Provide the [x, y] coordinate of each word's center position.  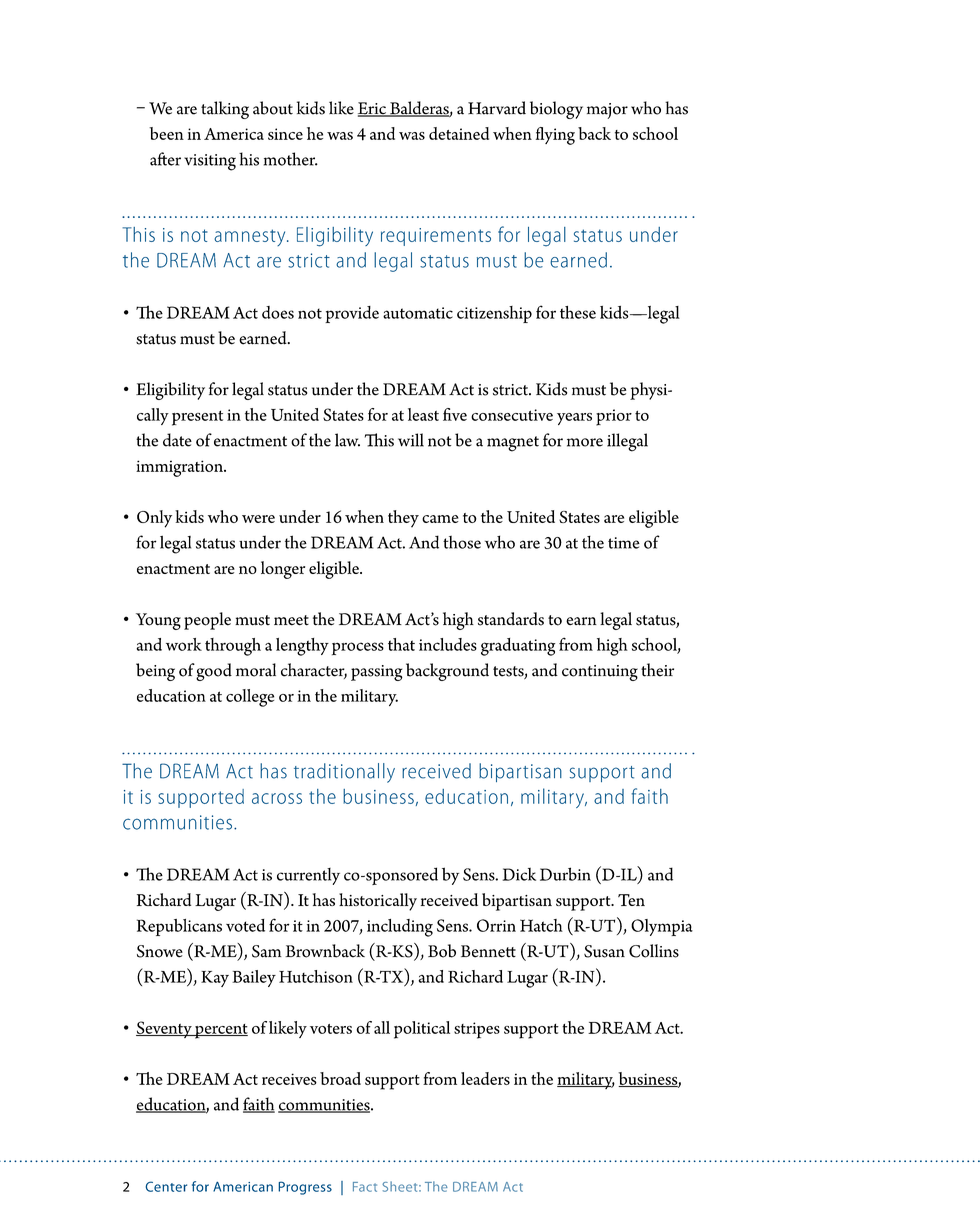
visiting [210, 162]
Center [166, 1186]
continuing [600, 673]
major [607, 111]
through [233, 647]
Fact [365, 1187]
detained [459, 133]
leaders [485, 1078]
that [401, 644]
